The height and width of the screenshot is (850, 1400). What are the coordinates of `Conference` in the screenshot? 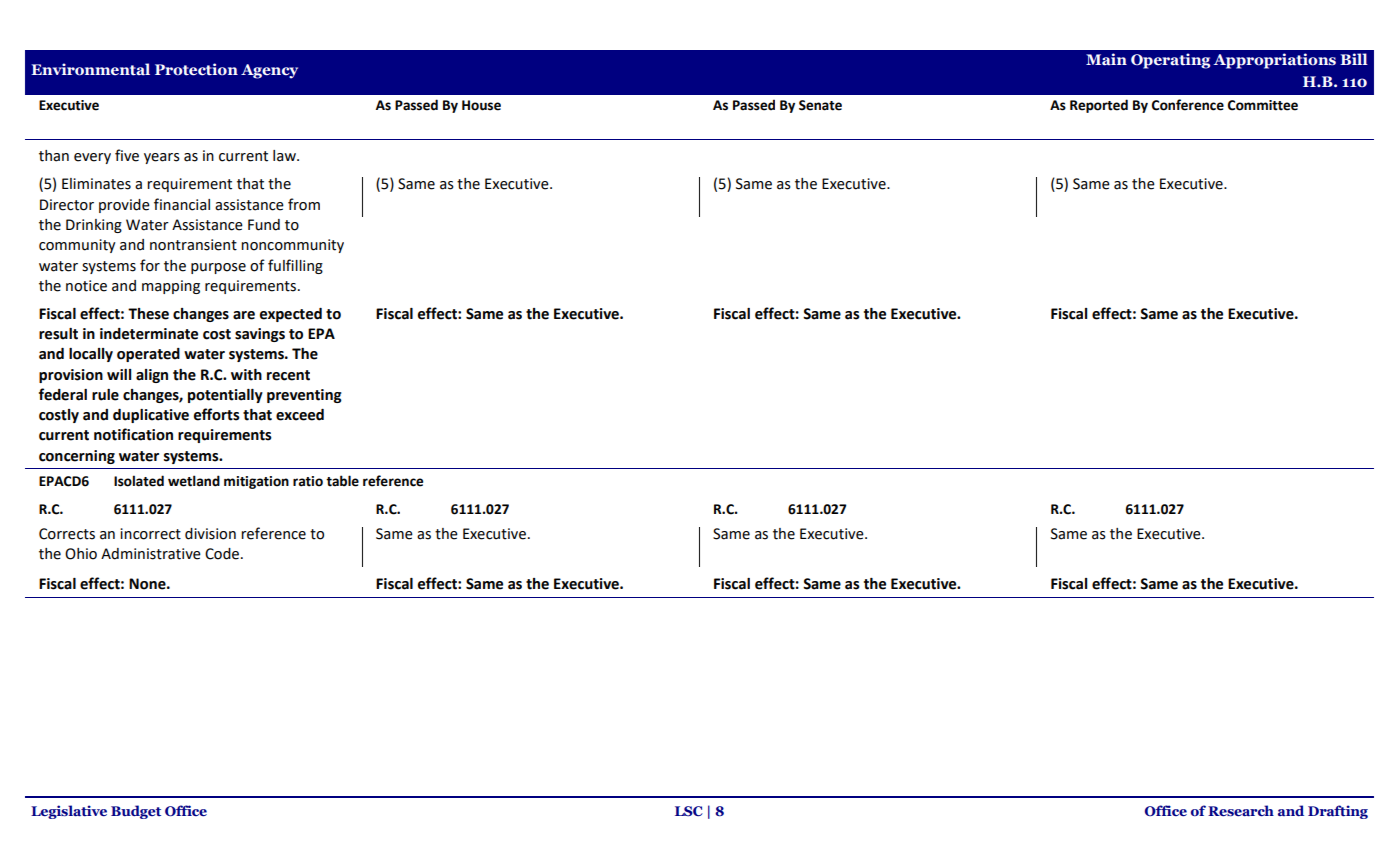 It's located at (1188, 105).
